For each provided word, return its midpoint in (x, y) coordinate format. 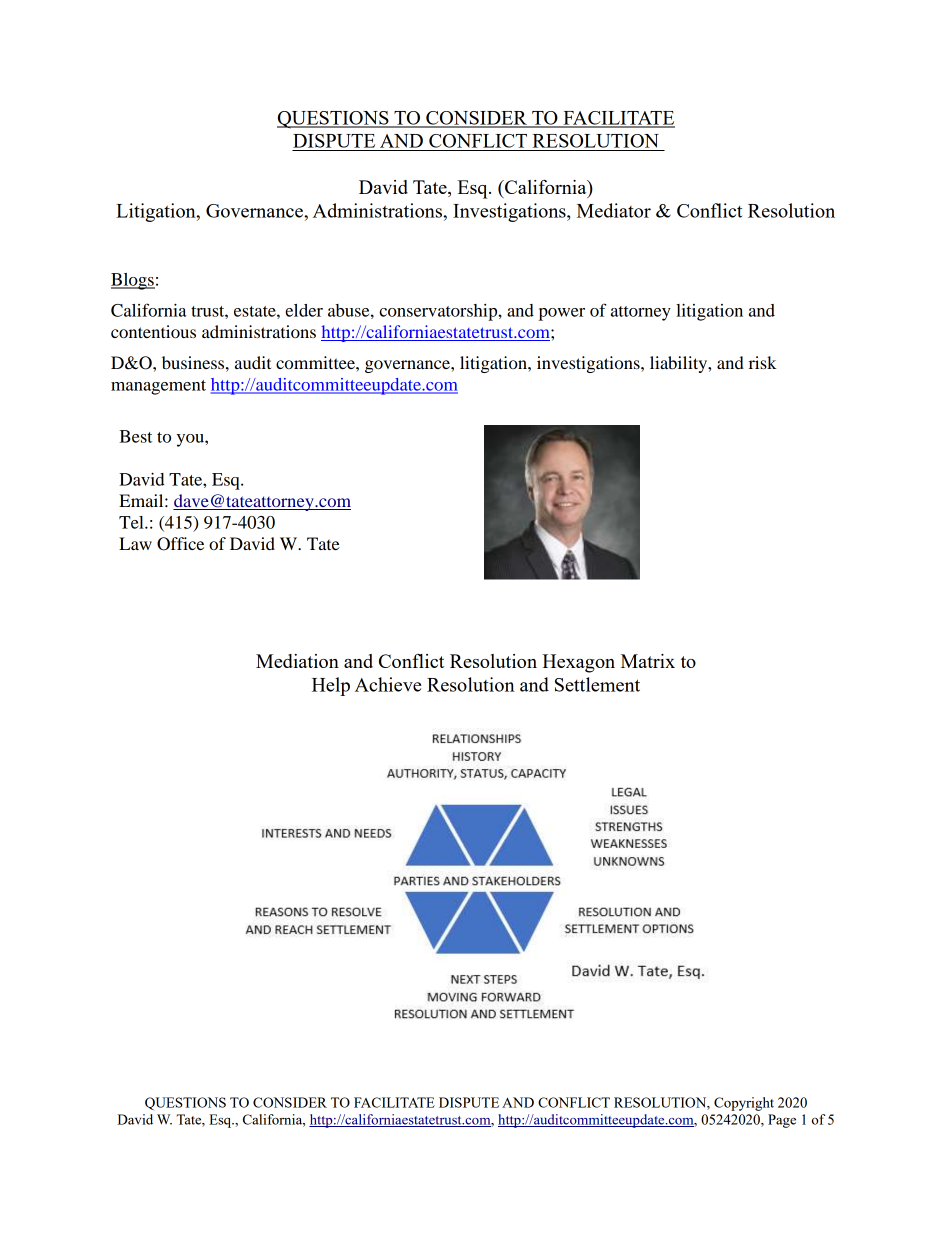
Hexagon (578, 663)
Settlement (597, 684)
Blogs (133, 281)
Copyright (744, 1104)
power (562, 314)
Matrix (648, 661)
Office (180, 544)
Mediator (614, 210)
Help (331, 686)
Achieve (388, 684)
